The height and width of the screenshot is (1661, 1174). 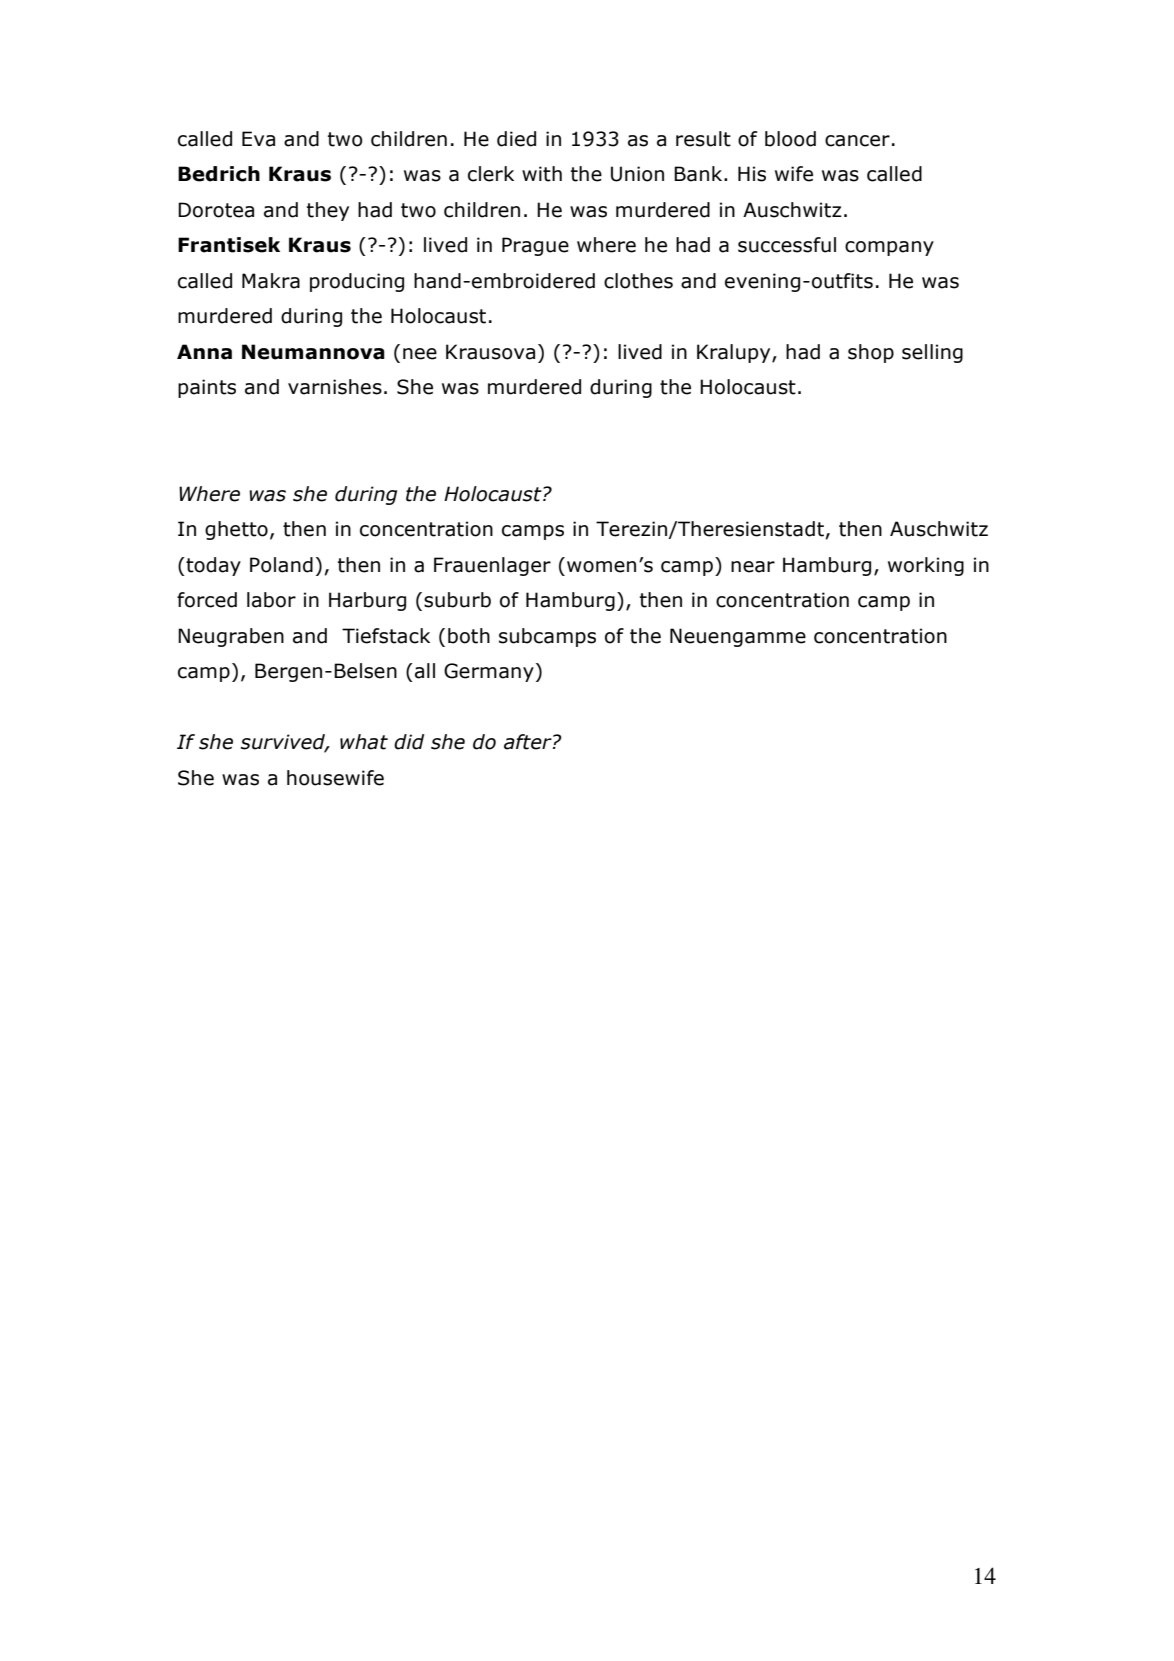 I want to click on working, so click(x=926, y=566).
